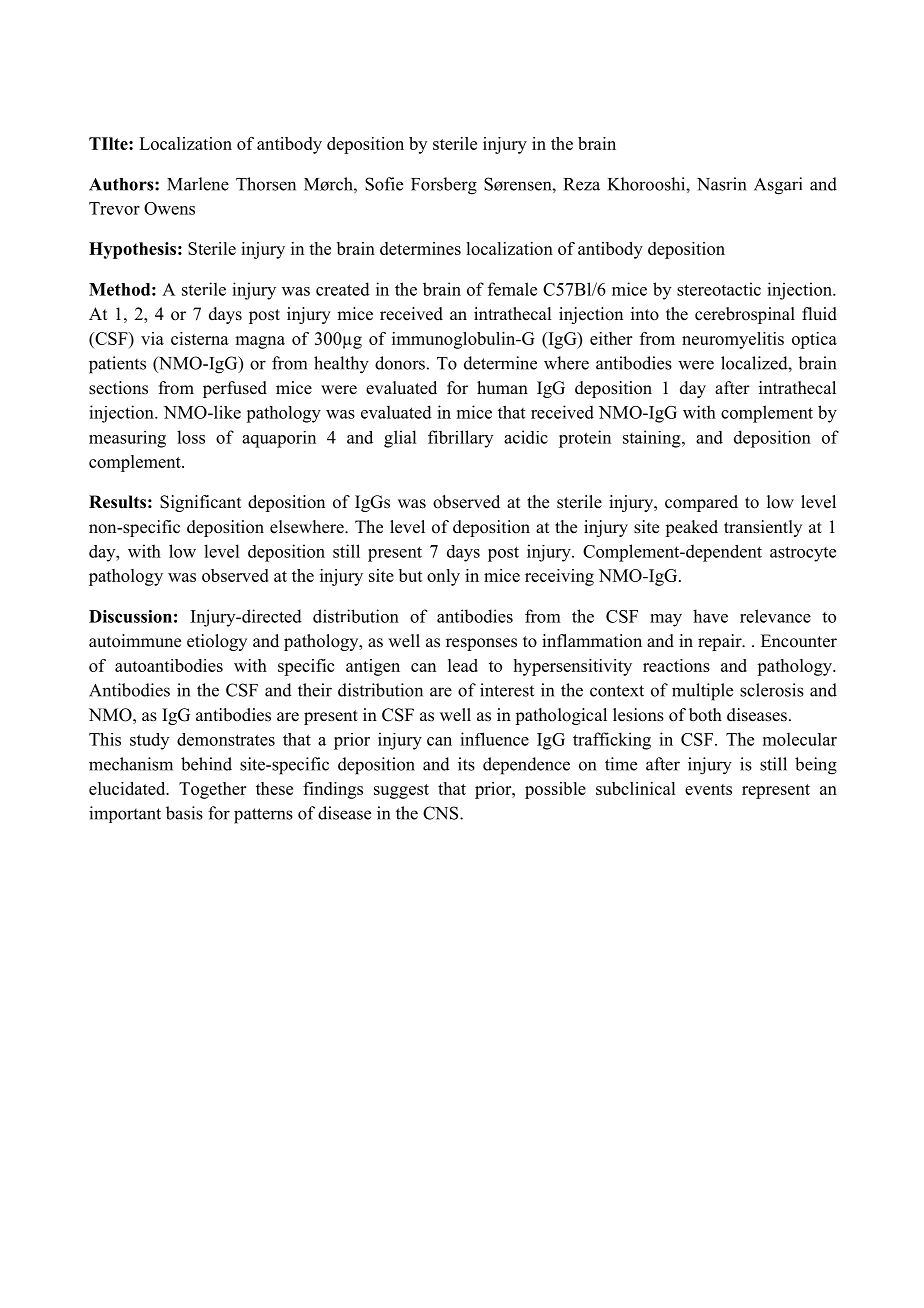 The image size is (924, 1308). What do you see at coordinates (212, 790) in the document?
I see `Together` at bounding box center [212, 790].
